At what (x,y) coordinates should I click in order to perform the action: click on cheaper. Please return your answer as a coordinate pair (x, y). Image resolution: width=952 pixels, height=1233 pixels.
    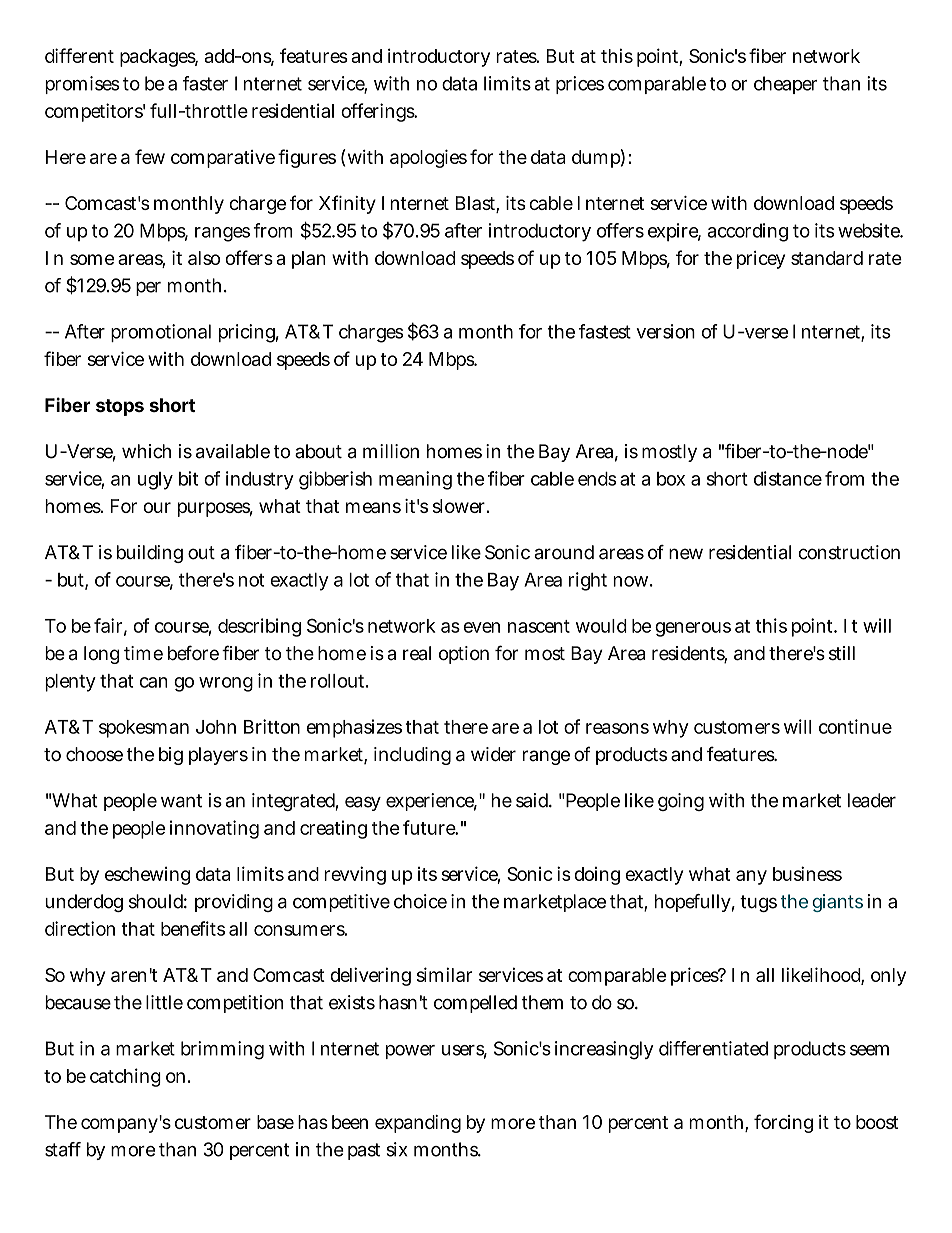
    Looking at the image, I should click on (785, 85).
